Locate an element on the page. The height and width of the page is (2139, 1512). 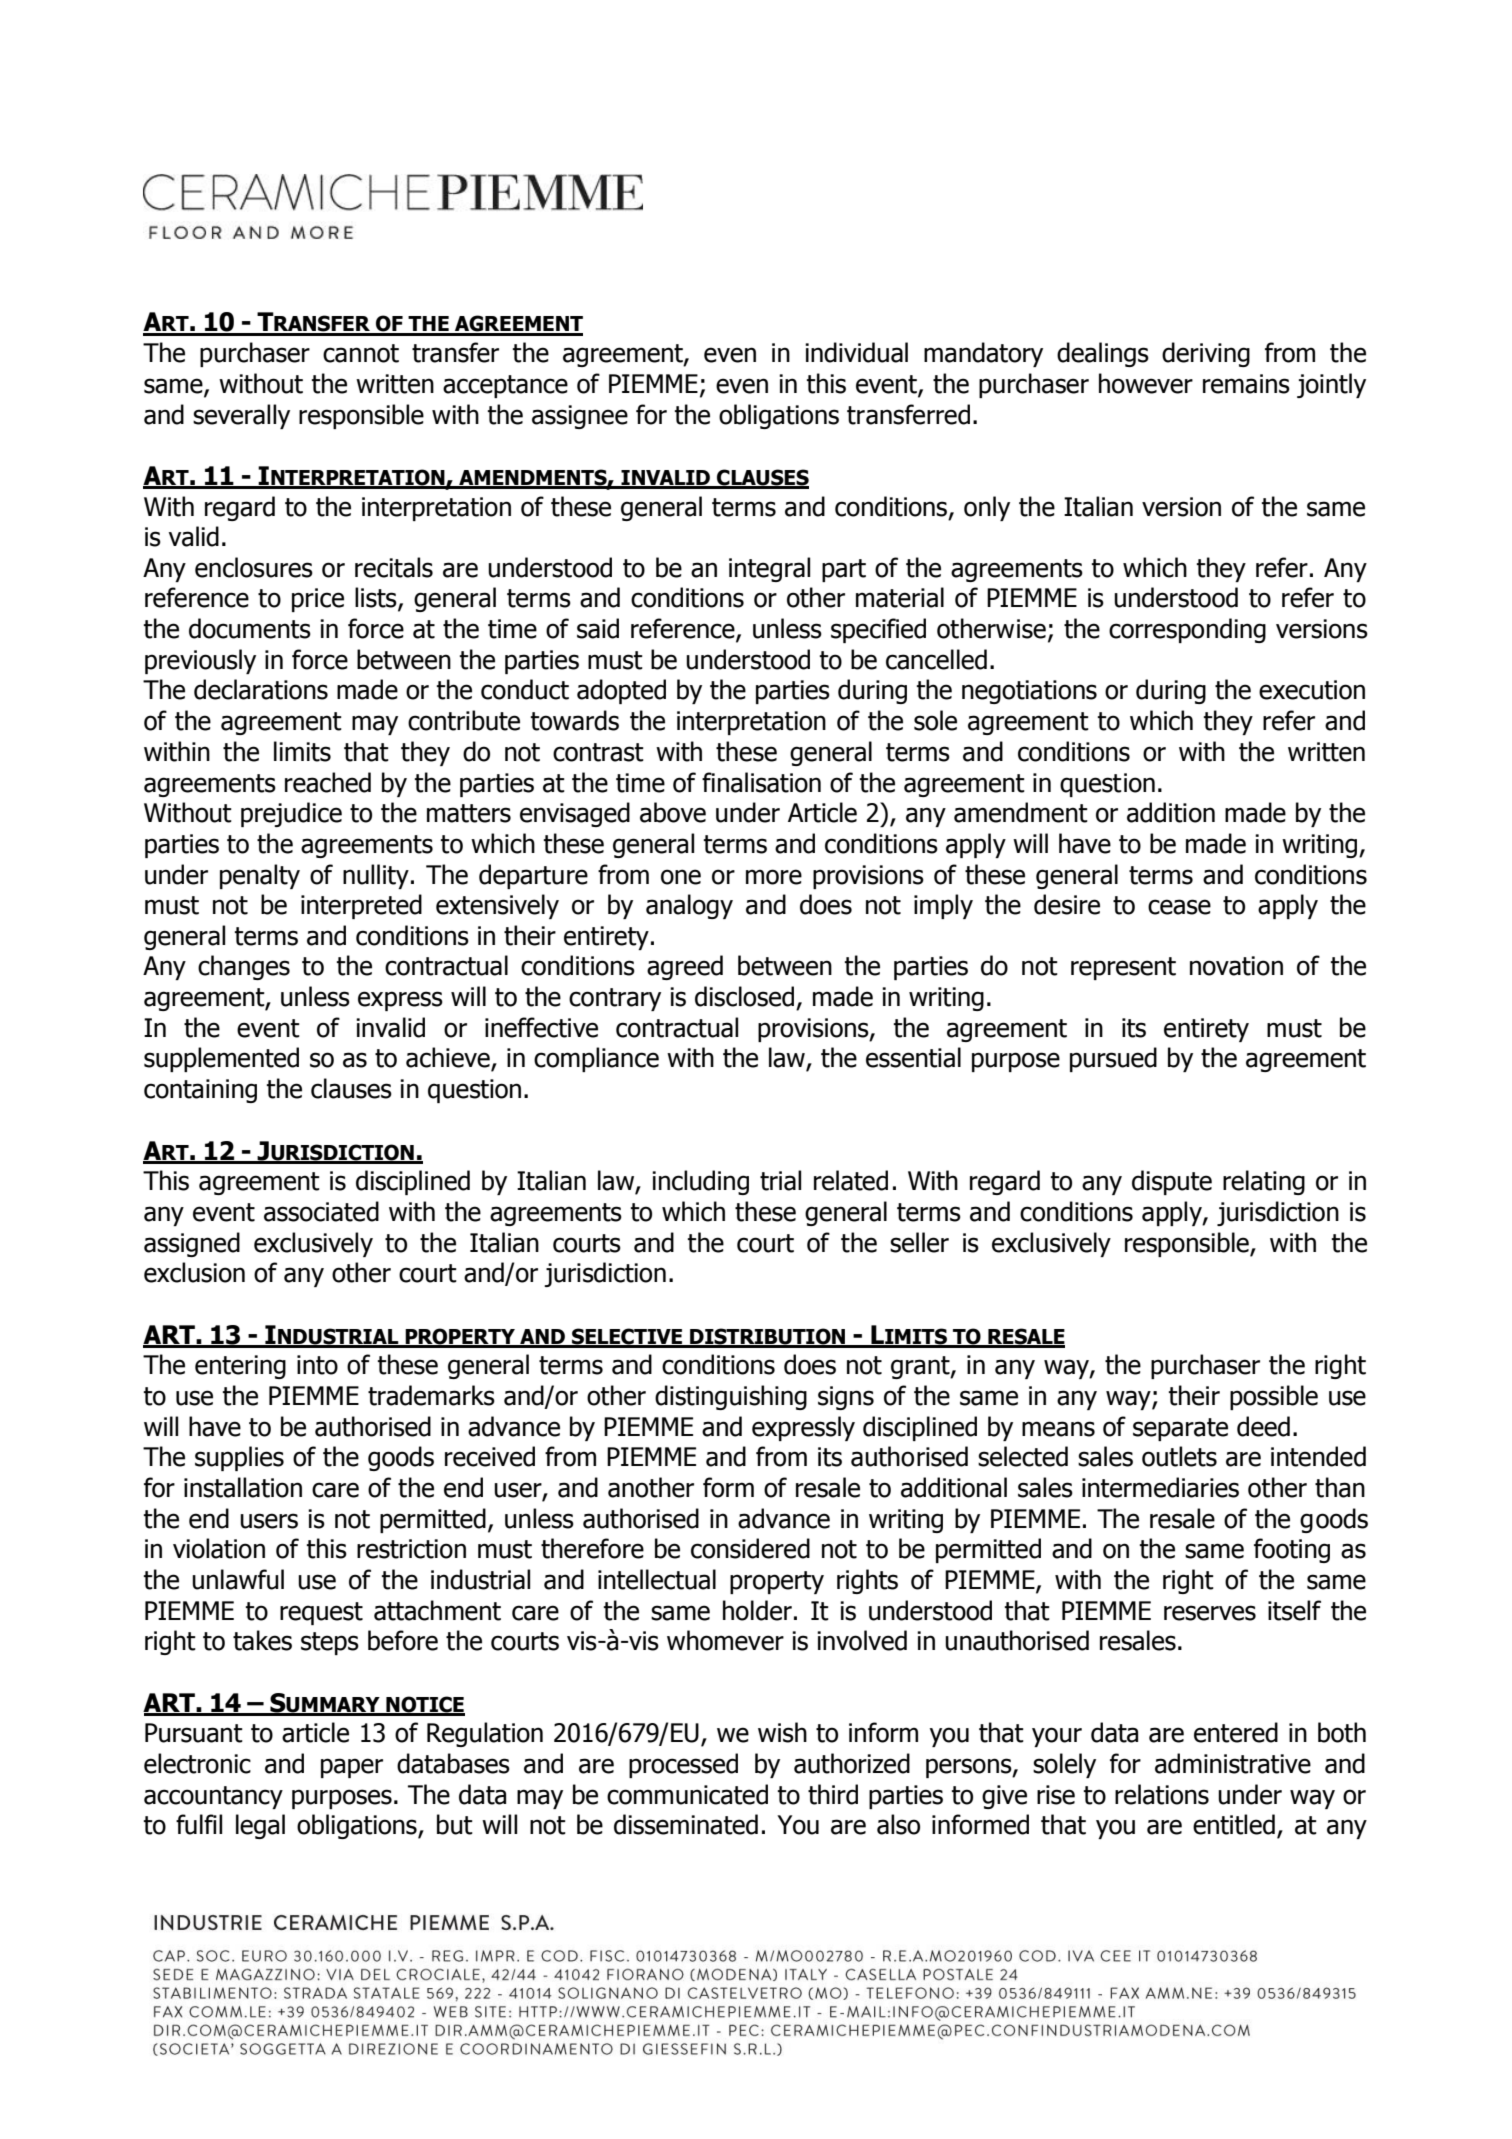
distinguishing is located at coordinates (731, 1397).
